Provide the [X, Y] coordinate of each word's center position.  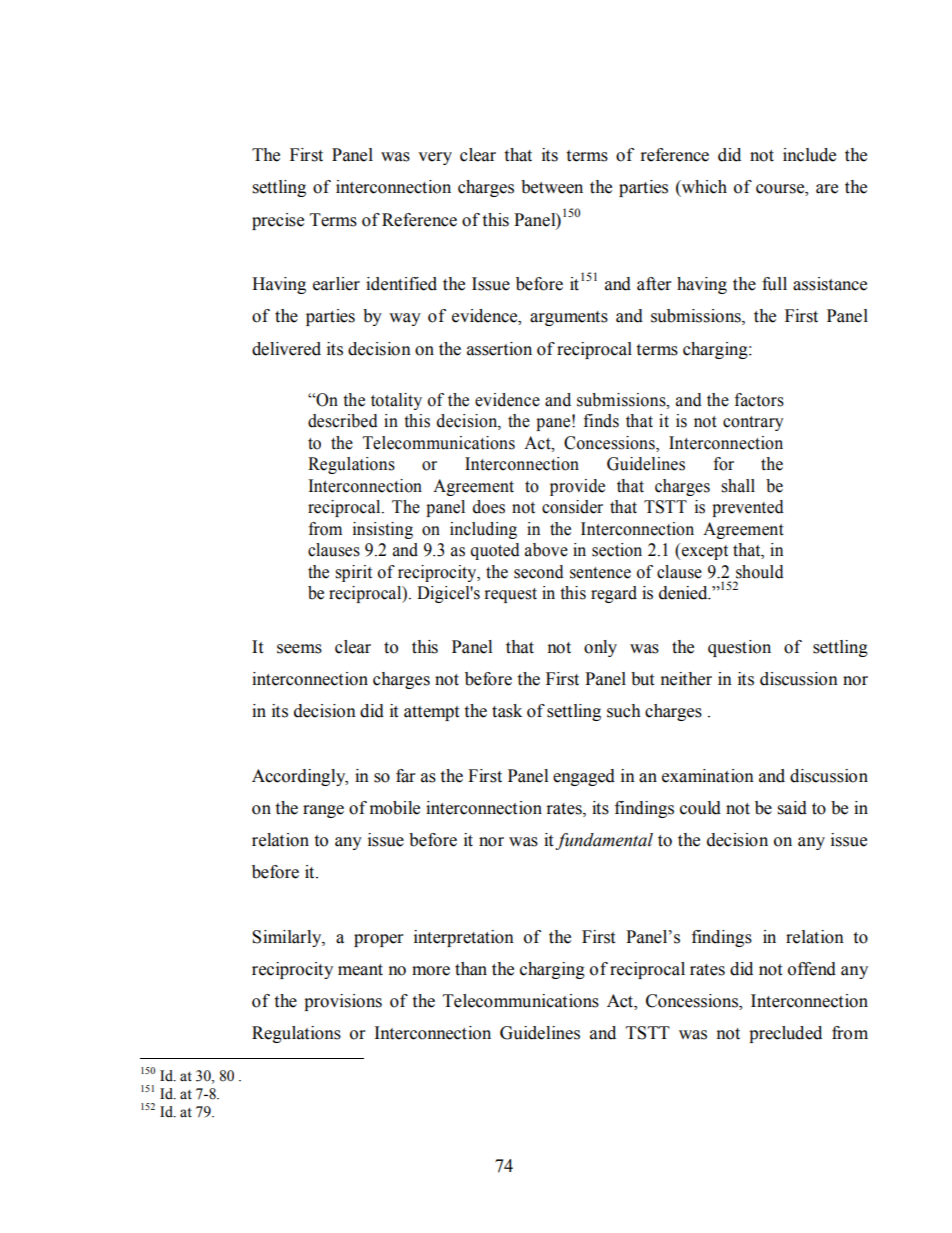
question [739, 648]
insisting [383, 530]
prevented [748, 508]
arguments [569, 318]
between [552, 187]
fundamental [604, 841]
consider [572, 507]
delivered [286, 349]
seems [299, 649]
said [792, 808]
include [809, 155]
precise [278, 221]
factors [759, 400]
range [323, 811]
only [600, 648]
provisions [343, 1002]
